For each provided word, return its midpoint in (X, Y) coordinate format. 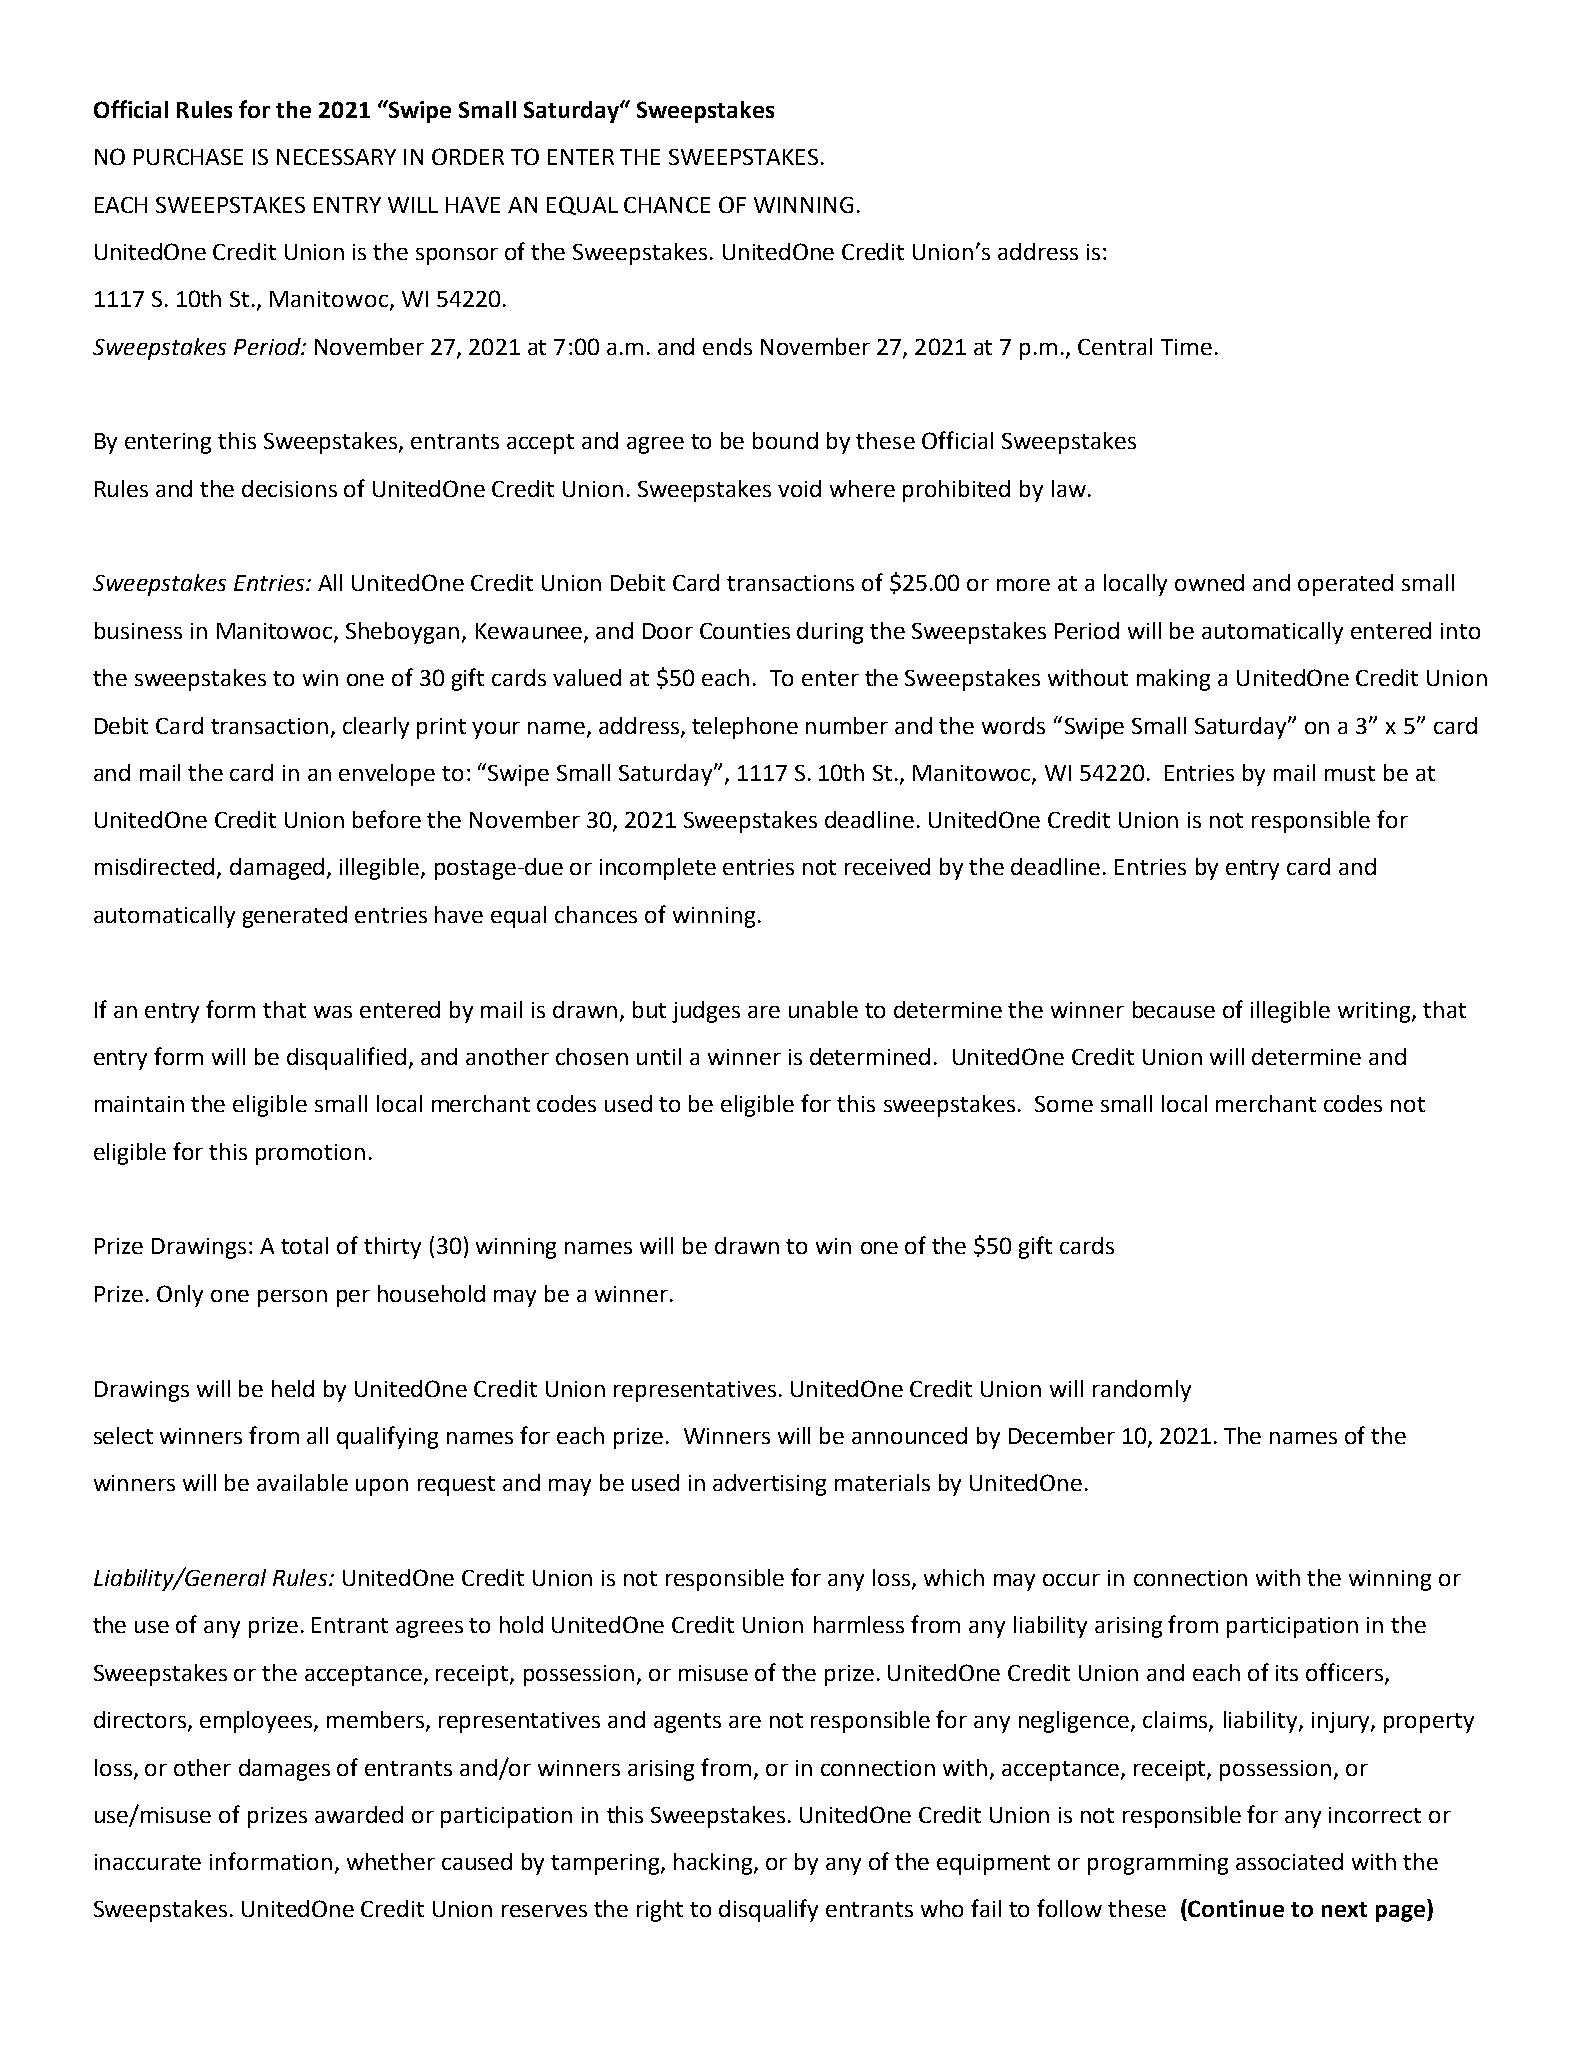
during (830, 633)
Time (1186, 347)
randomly (1142, 1391)
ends (727, 346)
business (138, 630)
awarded (359, 1814)
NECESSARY (336, 157)
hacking (714, 1864)
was (333, 1012)
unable (823, 1009)
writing (1375, 1012)
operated (1345, 585)
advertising (769, 1485)
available (302, 1482)
